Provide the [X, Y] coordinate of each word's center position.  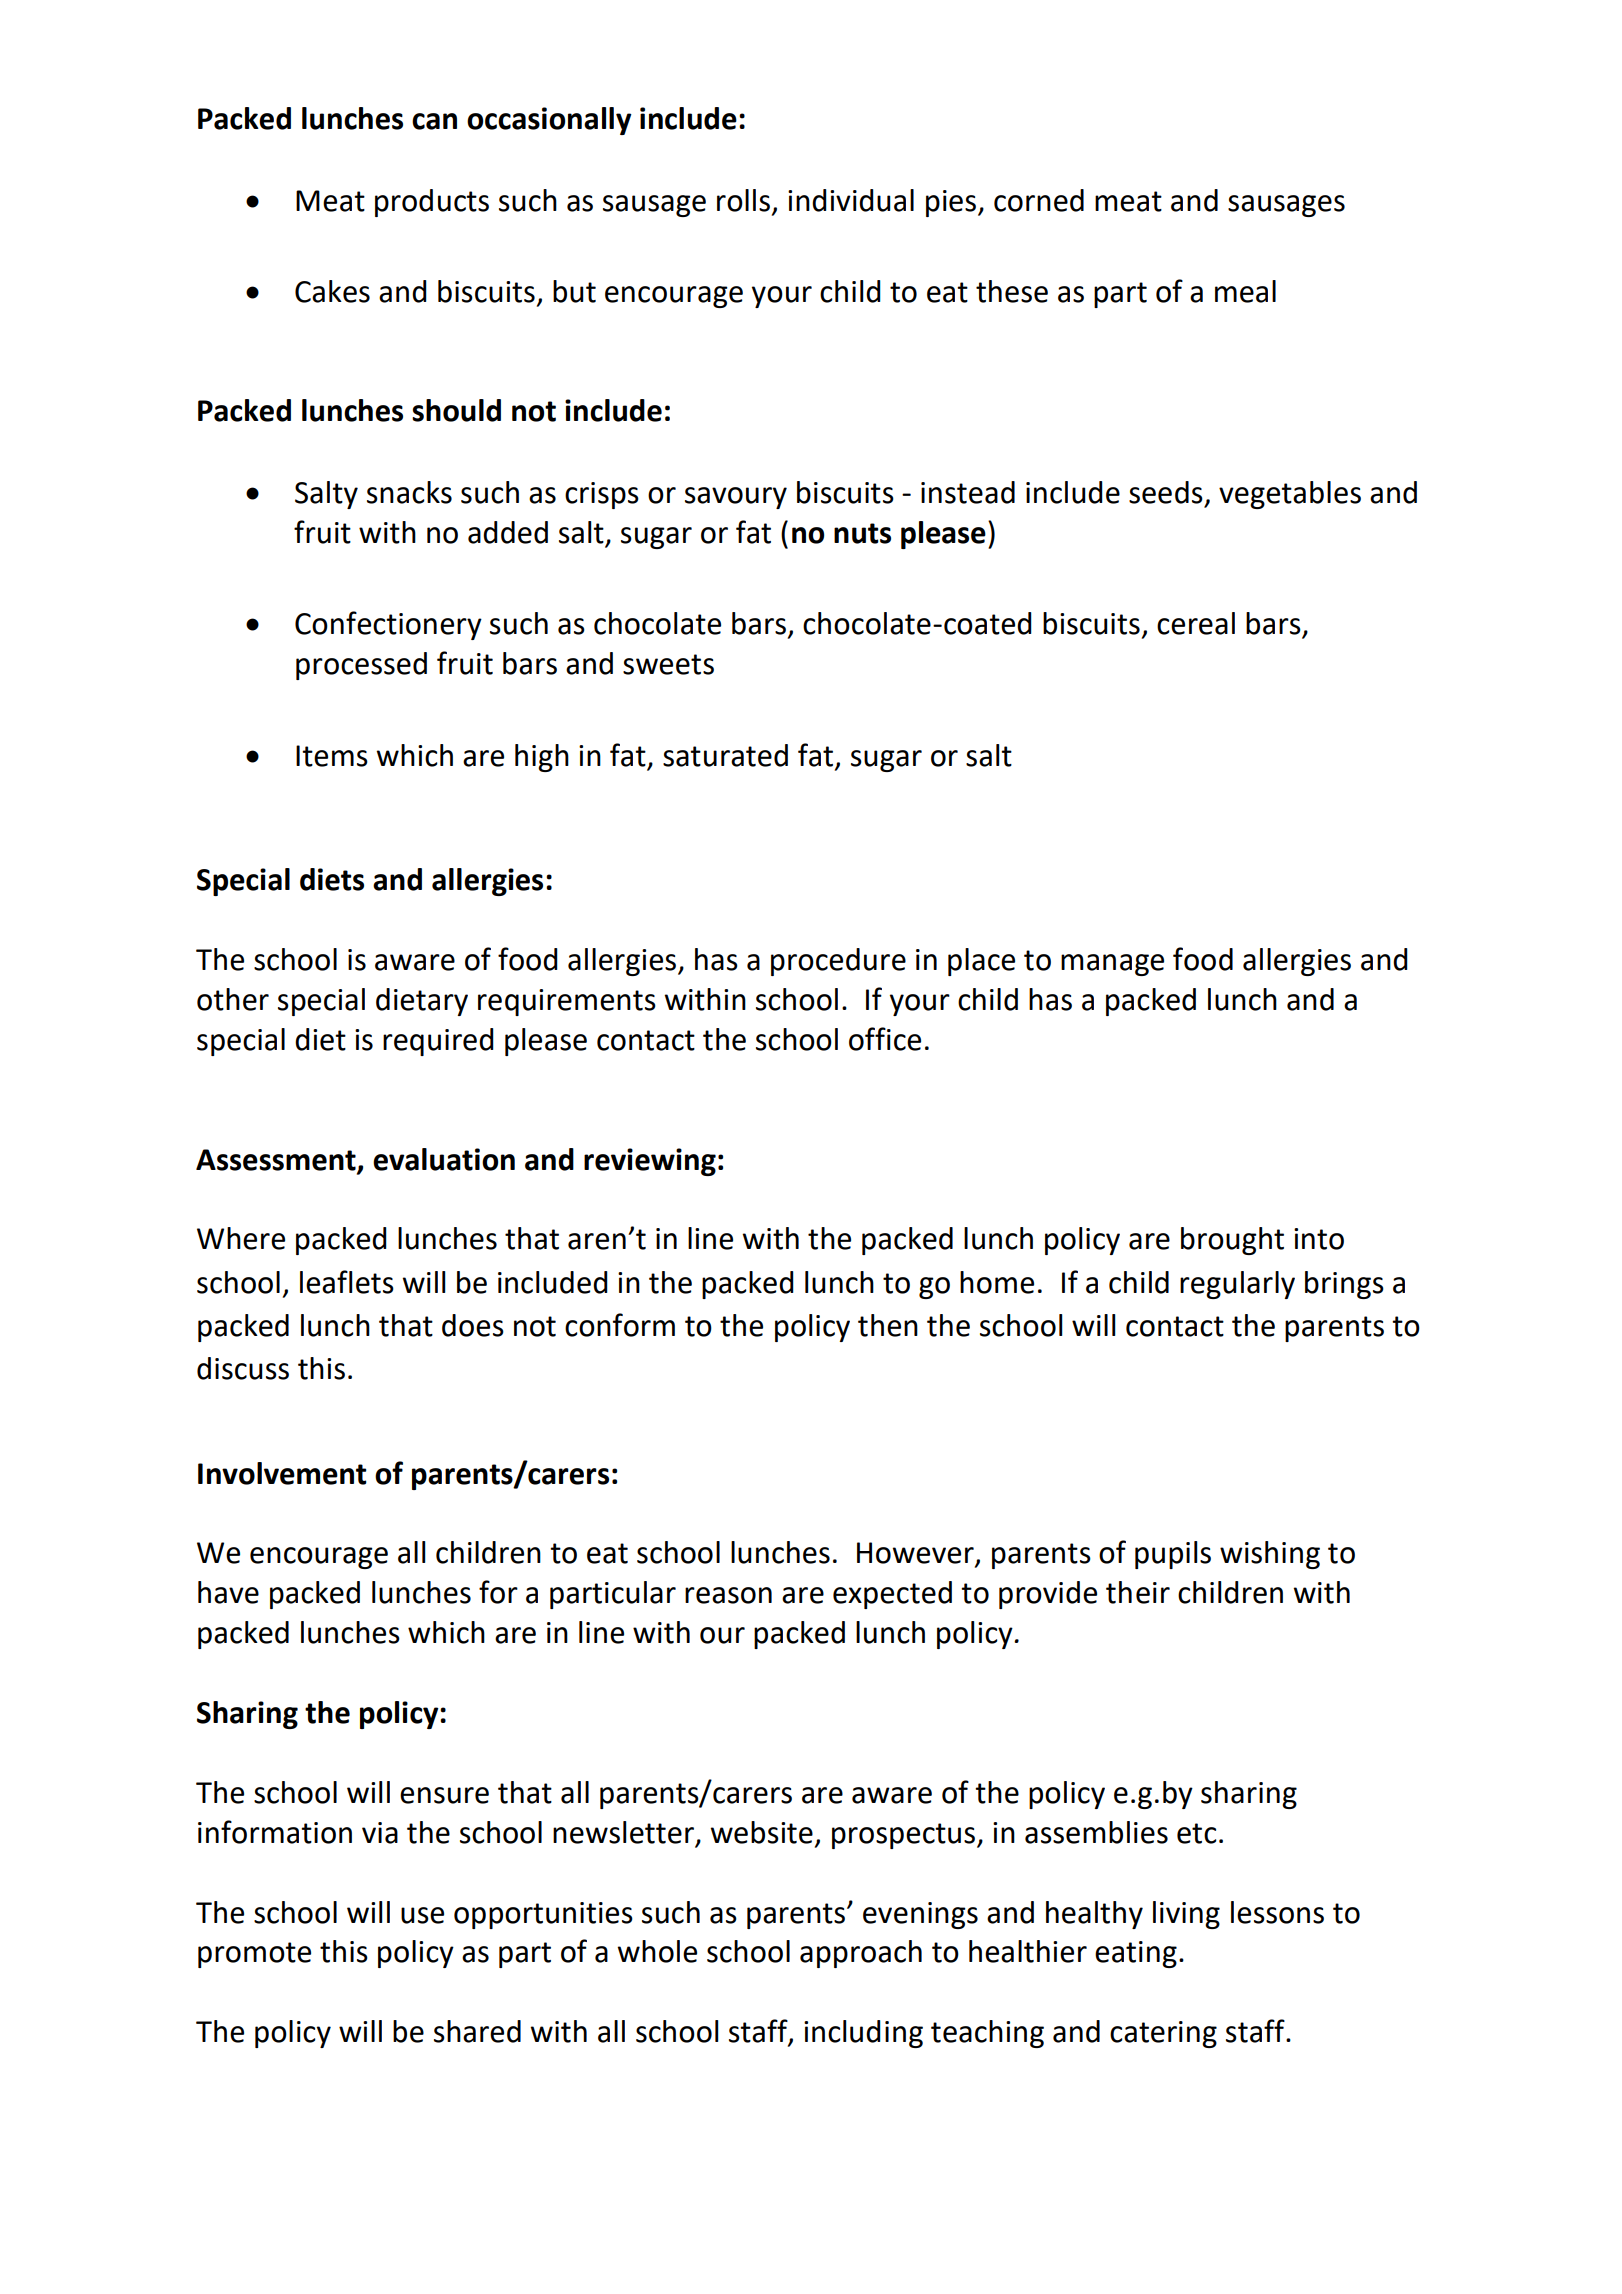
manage [1112, 965]
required [438, 1042]
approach [861, 1954]
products [432, 203]
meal [1245, 291]
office [885, 1039]
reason [728, 1595]
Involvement [282, 1473]
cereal [1196, 623]
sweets [668, 664]
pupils [1173, 1555]
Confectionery [388, 625]
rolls [743, 200]
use [422, 1915]
